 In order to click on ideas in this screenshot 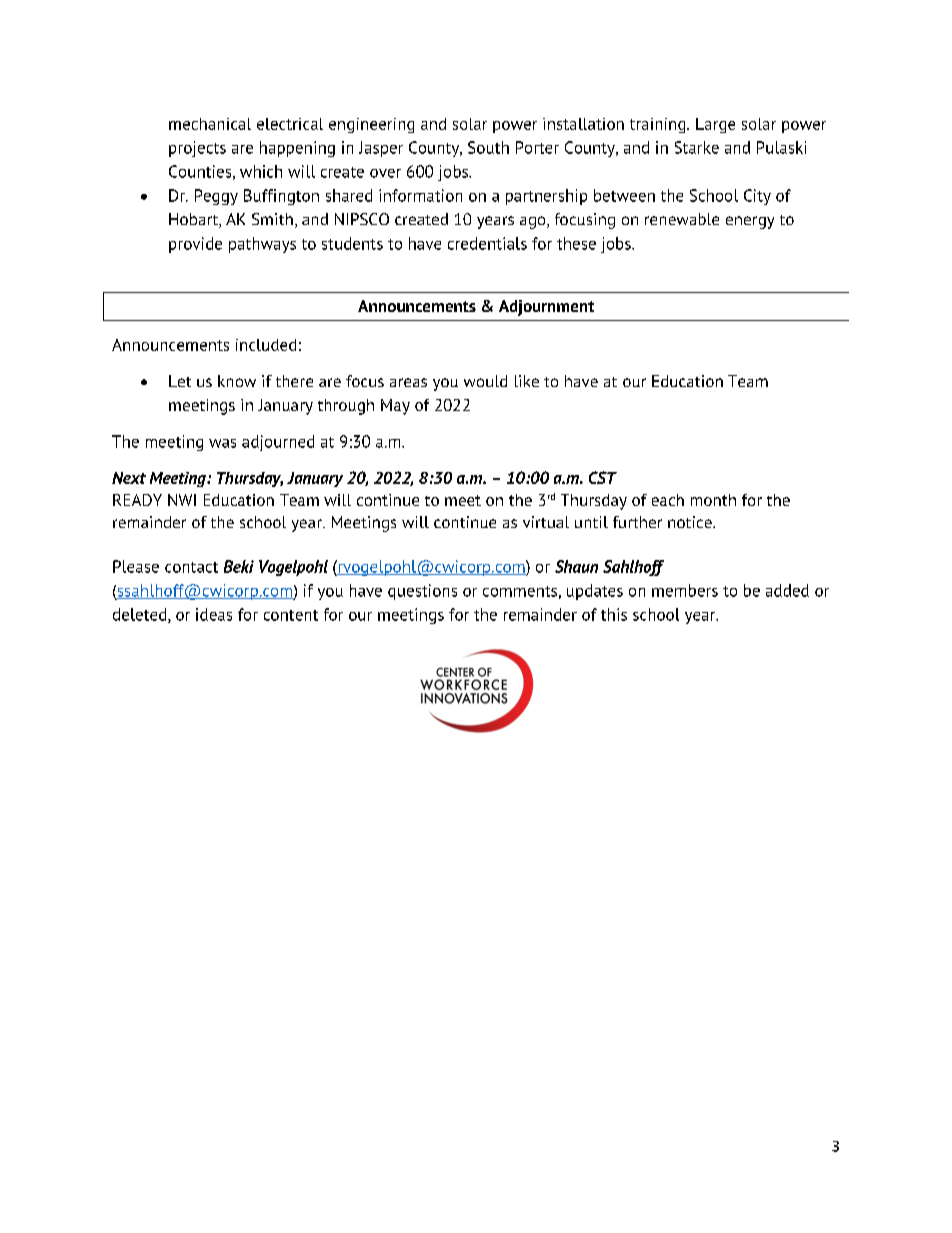, I will do `click(214, 614)`.
